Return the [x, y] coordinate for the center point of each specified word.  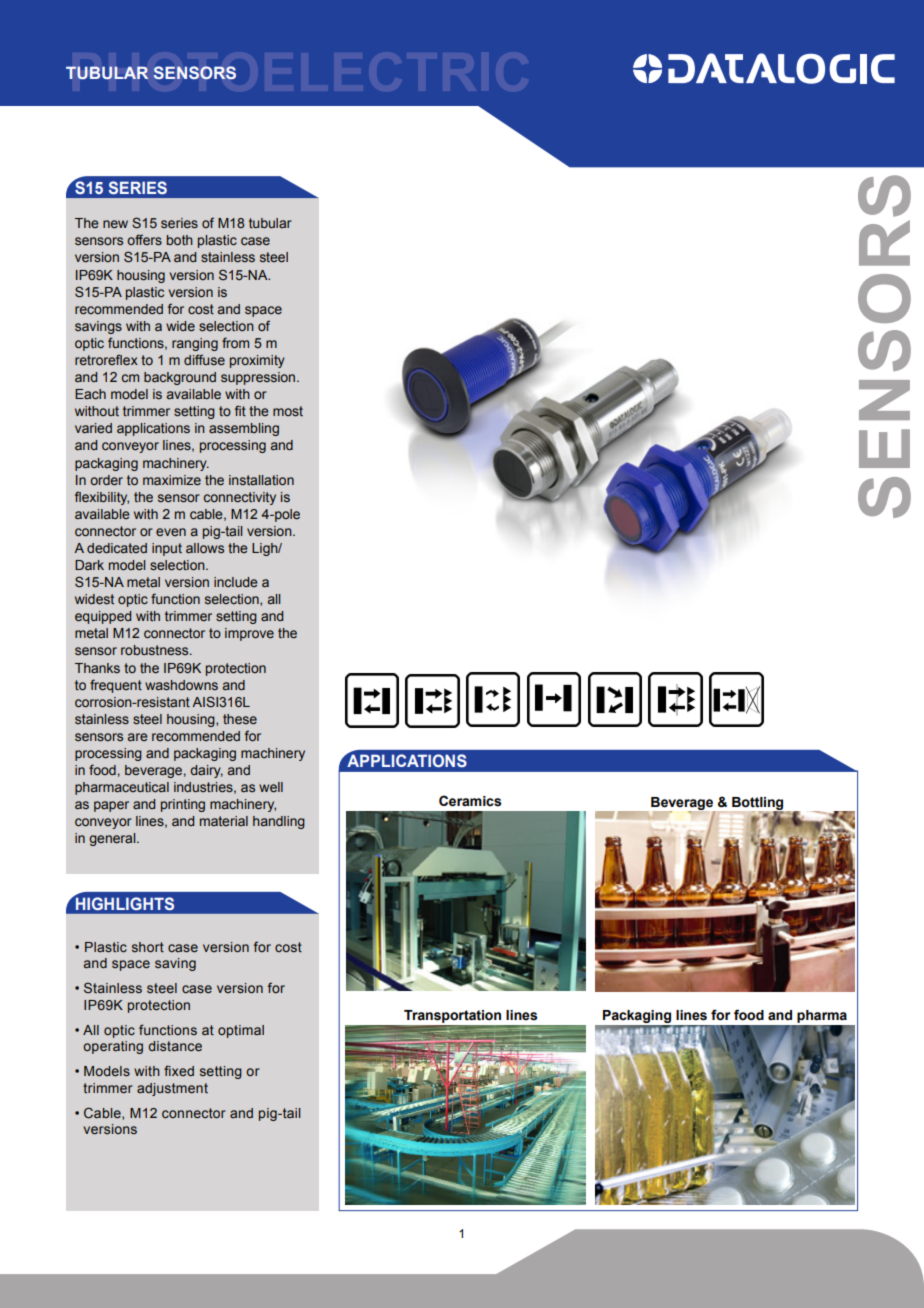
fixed [179, 1070]
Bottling [759, 805]
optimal [241, 1031]
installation [261, 480]
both [180, 240]
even [171, 532]
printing [183, 805]
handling [279, 822]
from [235, 342]
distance [175, 1046]
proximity [257, 361]
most [288, 411]
